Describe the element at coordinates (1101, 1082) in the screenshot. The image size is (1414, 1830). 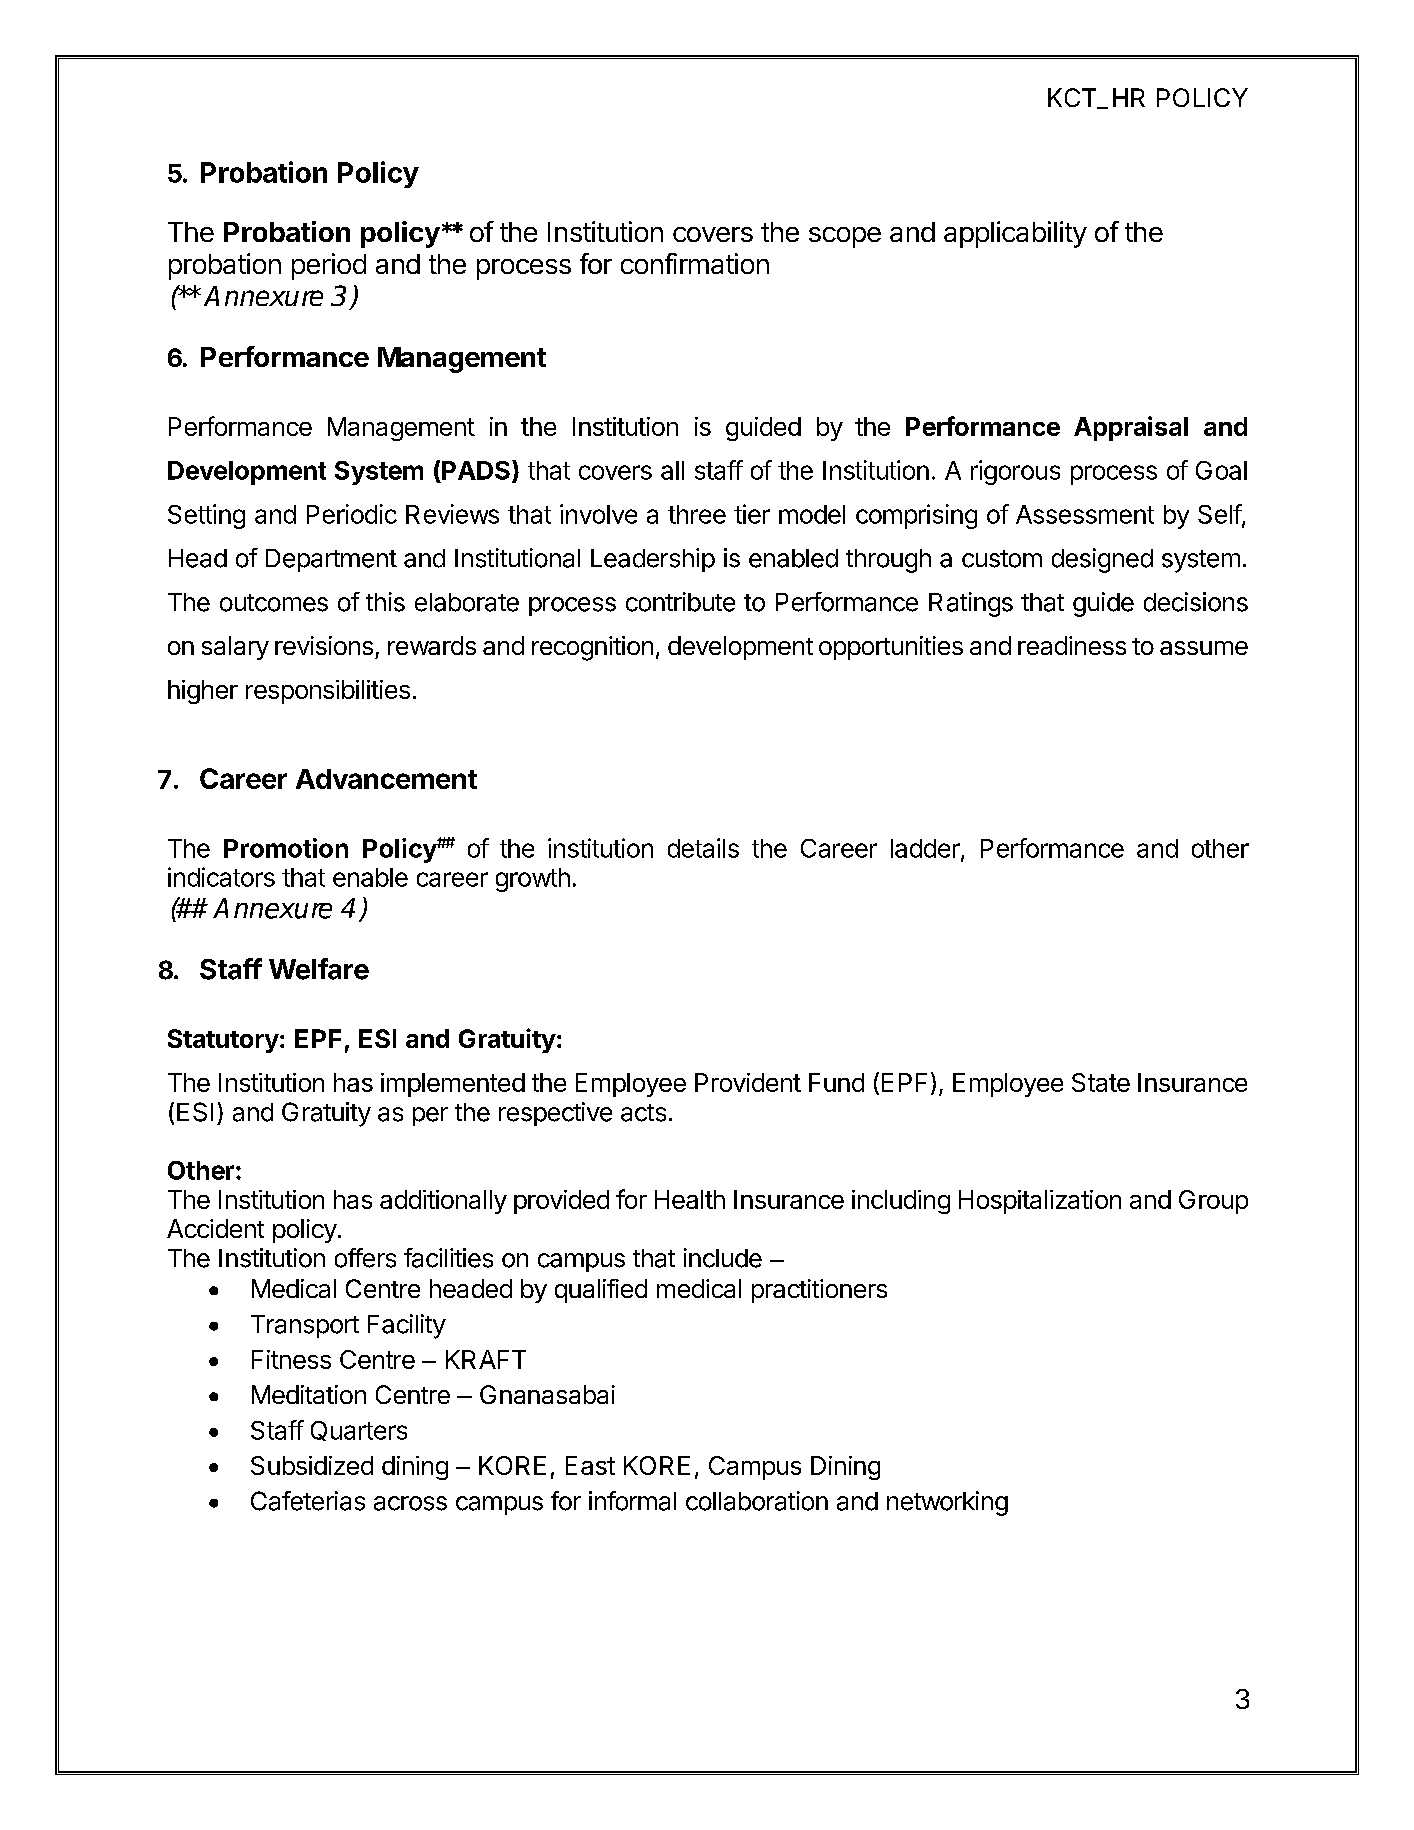
I see `State` at that location.
